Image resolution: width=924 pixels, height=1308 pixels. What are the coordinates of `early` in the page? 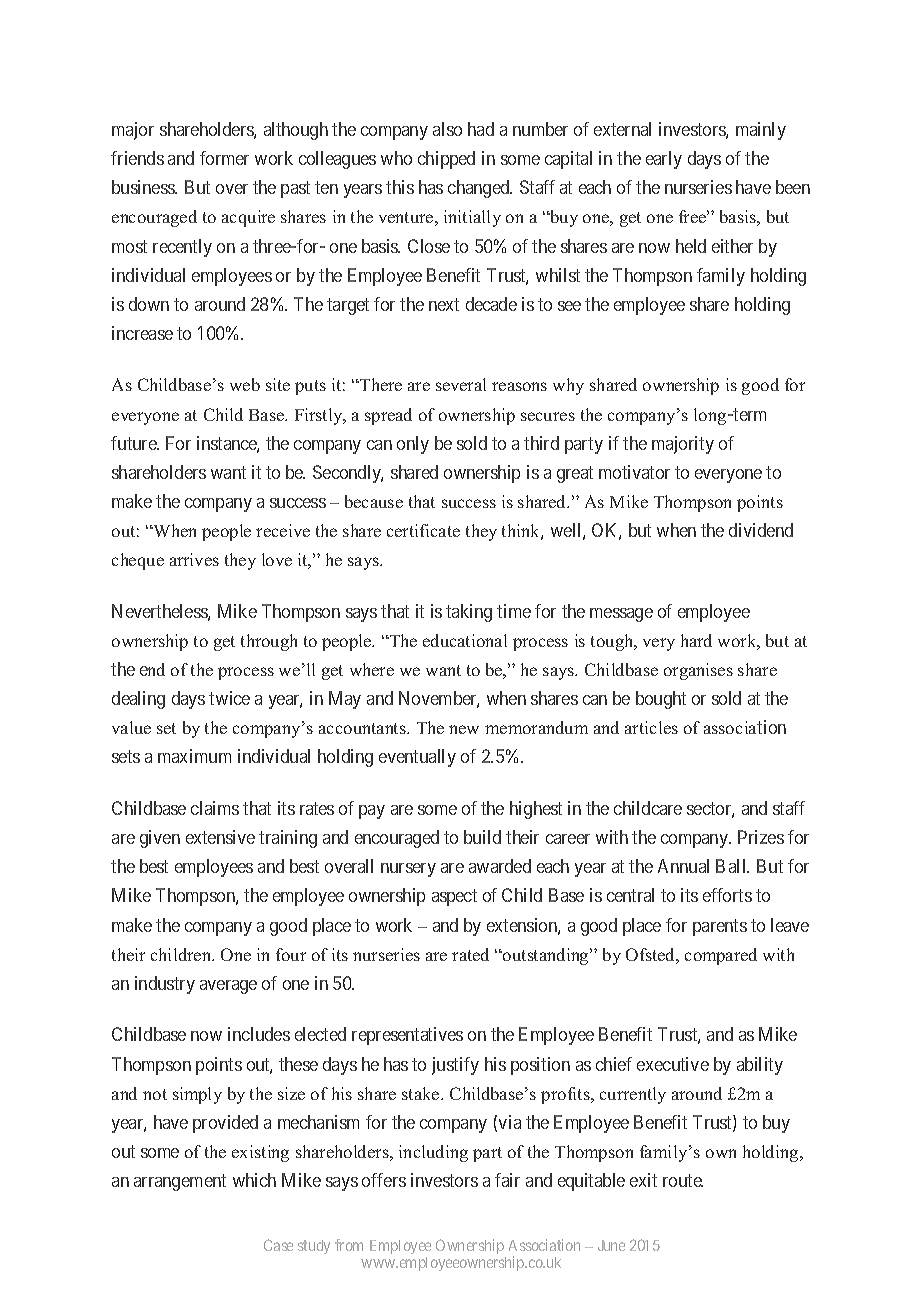 It's located at (664, 160).
